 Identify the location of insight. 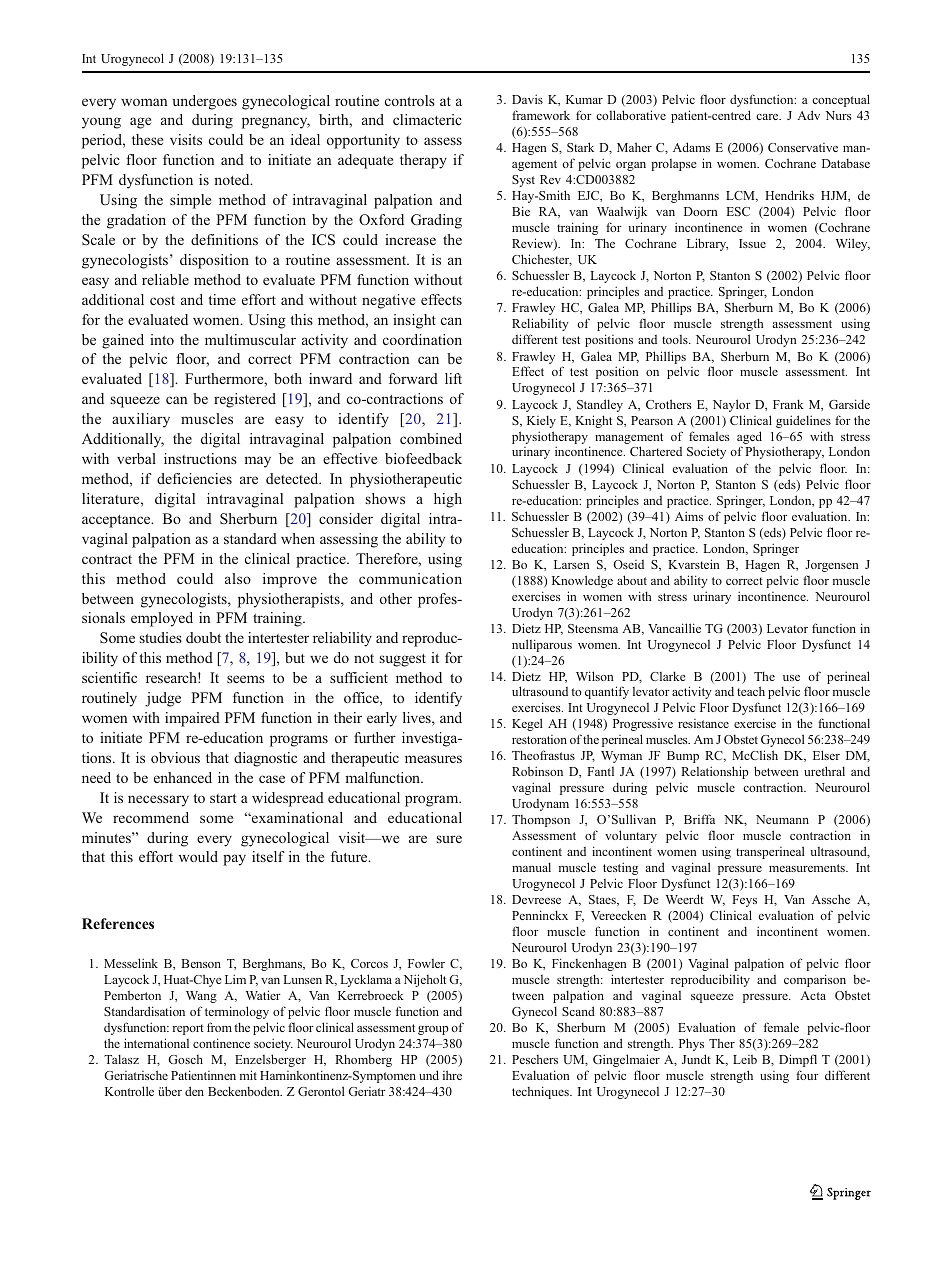
(414, 321).
